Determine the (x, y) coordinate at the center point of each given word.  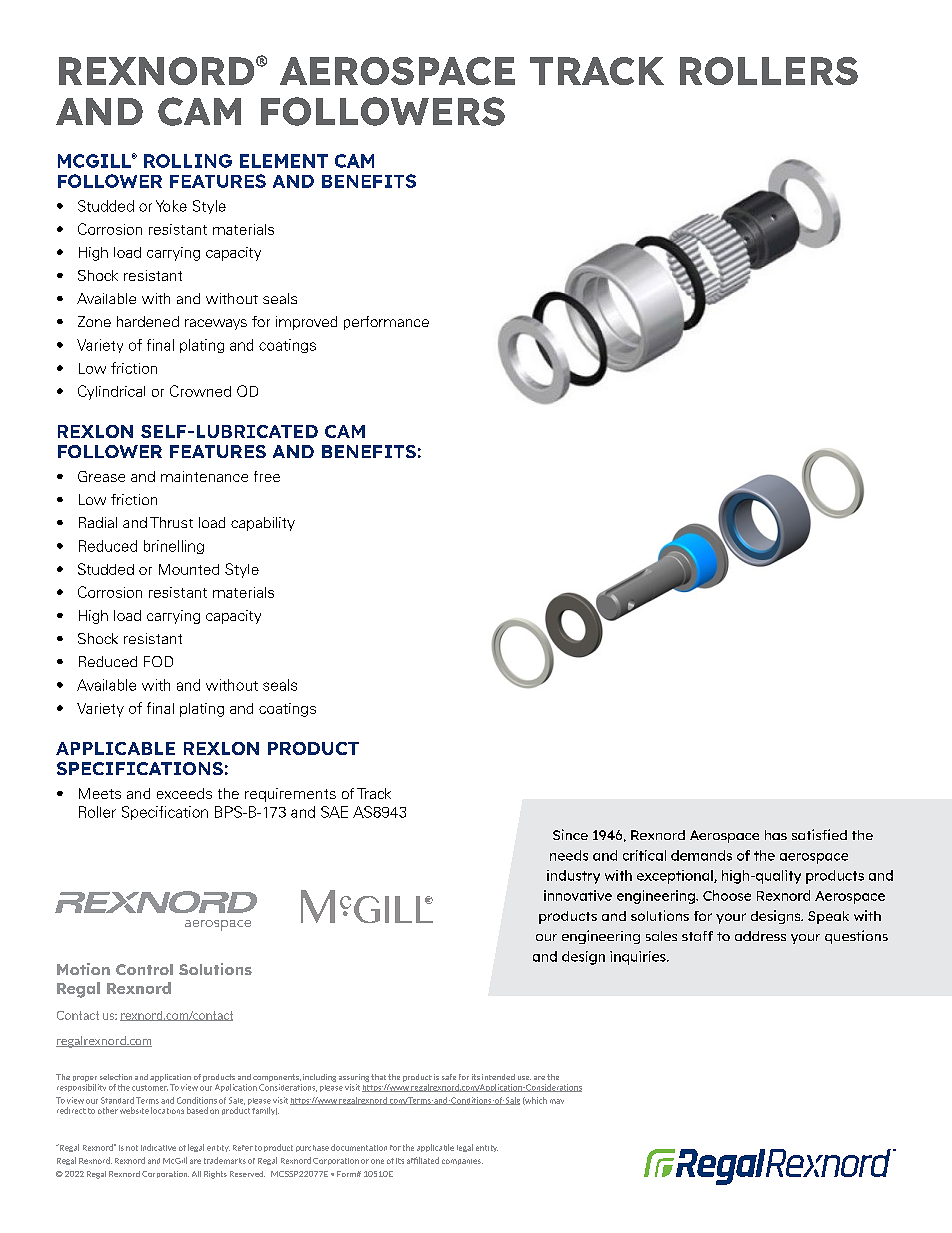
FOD (158, 661)
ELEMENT (284, 161)
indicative (158, 1147)
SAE (334, 812)
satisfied (819, 834)
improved (306, 323)
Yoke (171, 206)
